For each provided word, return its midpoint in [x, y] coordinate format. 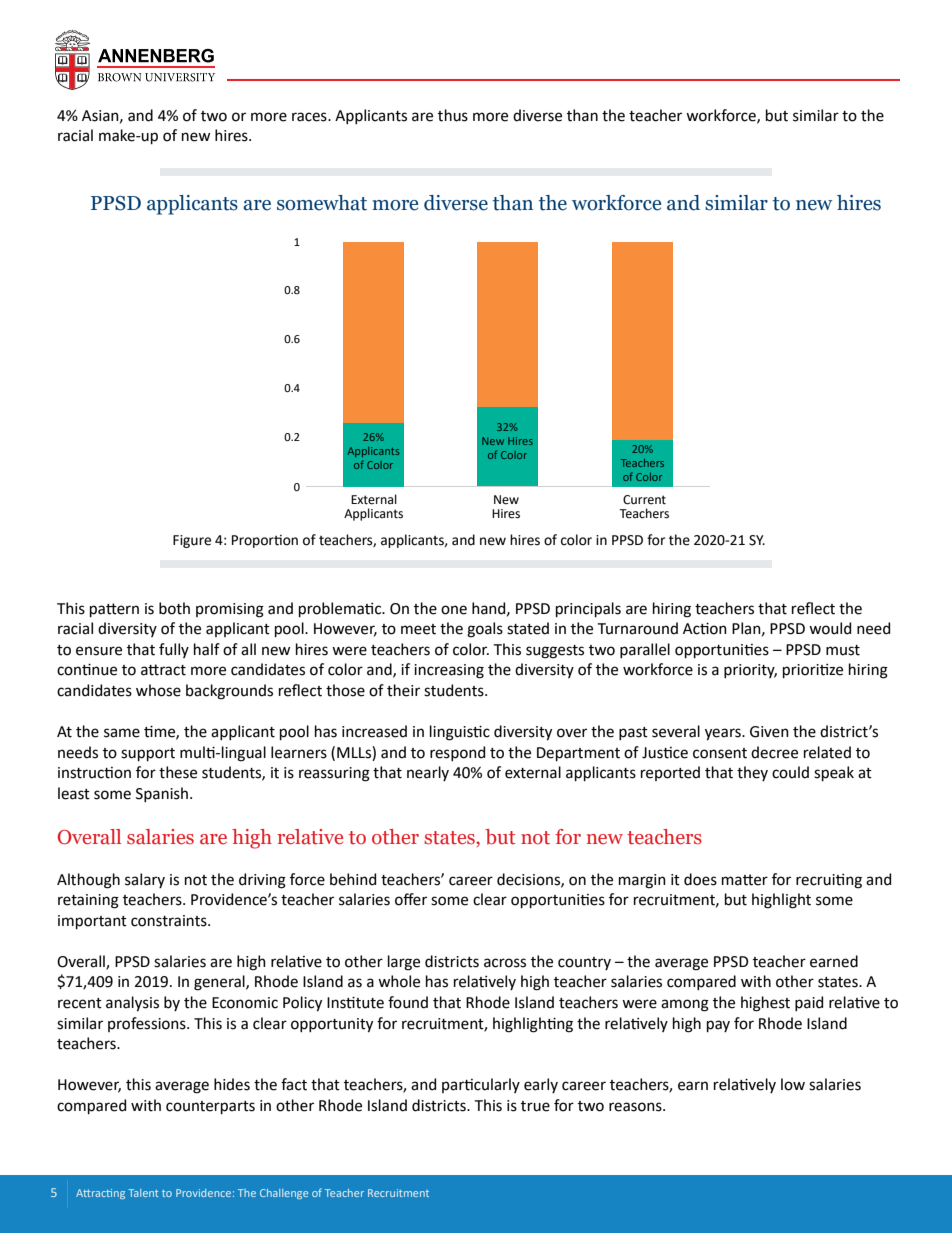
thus [453, 115]
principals [588, 609]
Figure [192, 541]
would [830, 628]
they [752, 773]
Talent [143, 1193]
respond [457, 753]
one [454, 610]
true [535, 1106]
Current [644, 500]
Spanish [163, 794]
